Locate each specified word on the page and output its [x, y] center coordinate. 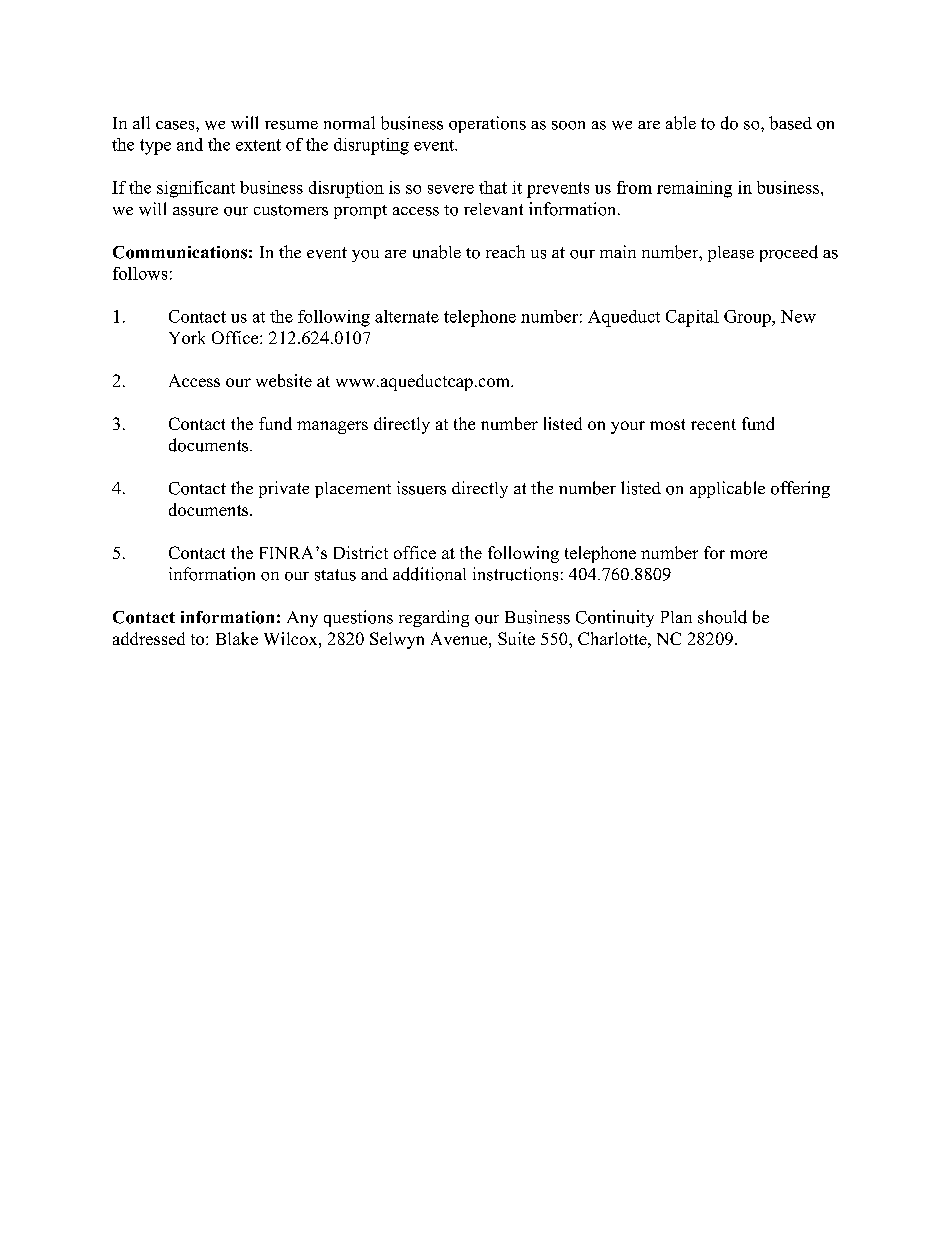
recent [713, 424]
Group [748, 318]
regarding [434, 618]
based [790, 123]
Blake [237, 638]
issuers [421, 488]
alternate [407, 316]
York [187, 337]
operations [487, 124]
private [284, 489]
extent [258, 145]
